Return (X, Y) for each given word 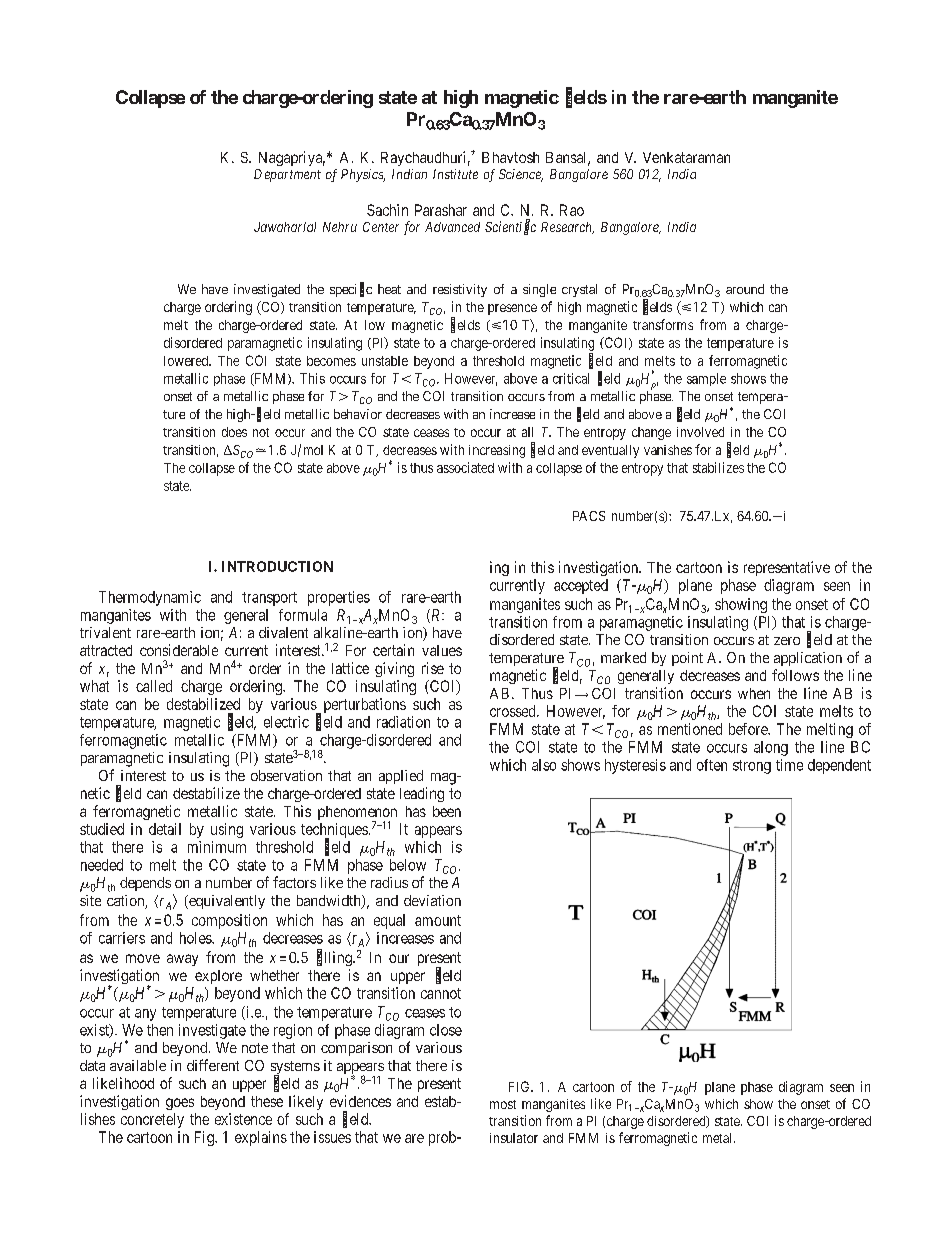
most (503, 1104)
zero (787, 641)
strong (752, 767)
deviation (432, 900)
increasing (497, 451)
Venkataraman (686, 157)
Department (287, 175)
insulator (514, 1138)
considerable (179, 650)
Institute (455, 174)
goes (180, 1104)
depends (145, 884)
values (442, 650)
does (234, 432)
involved (700, 432)
